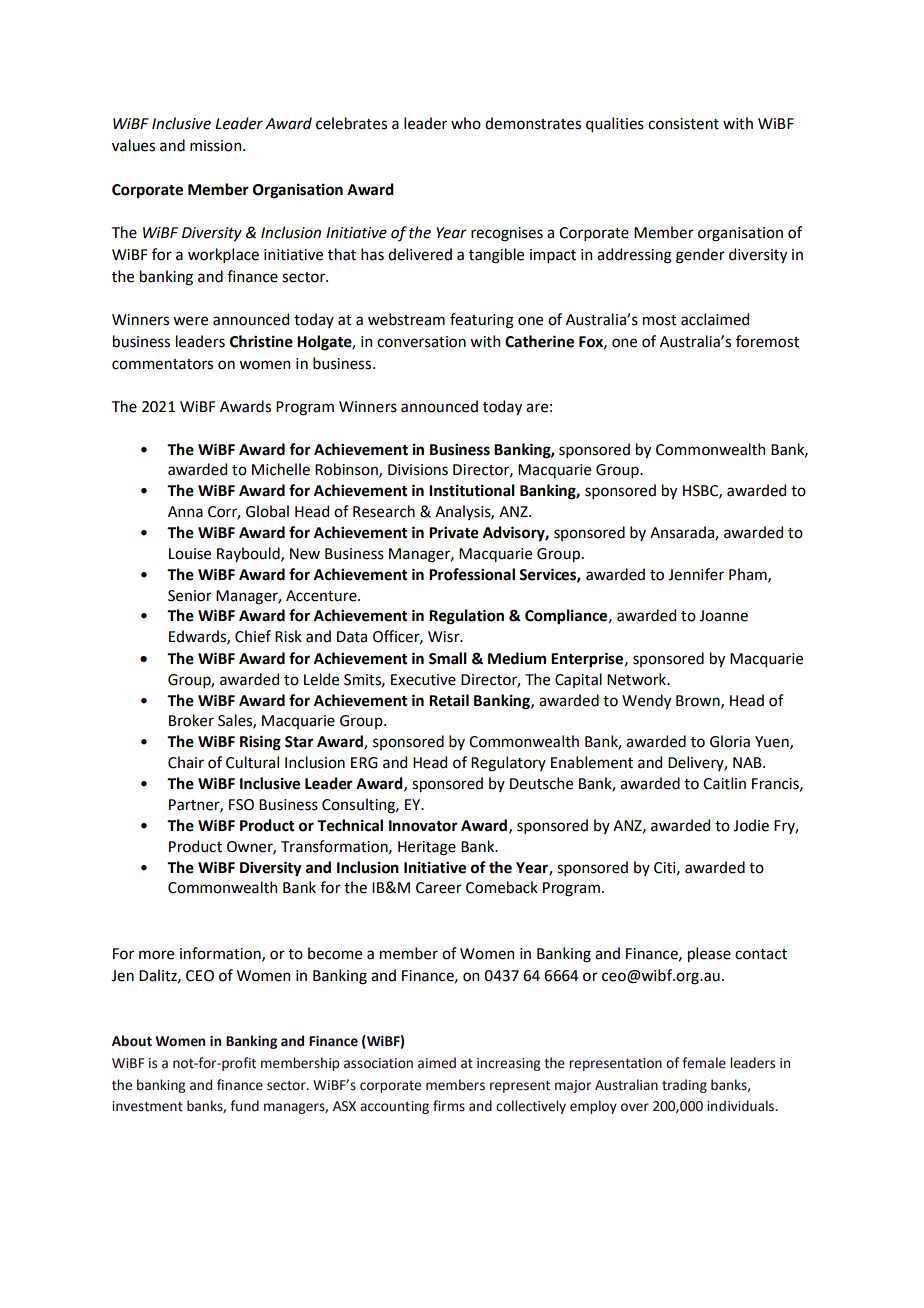 Image resolution: width=924 pixels, height=1308 pixels. I want to click on Senior, so click(190, 596).
